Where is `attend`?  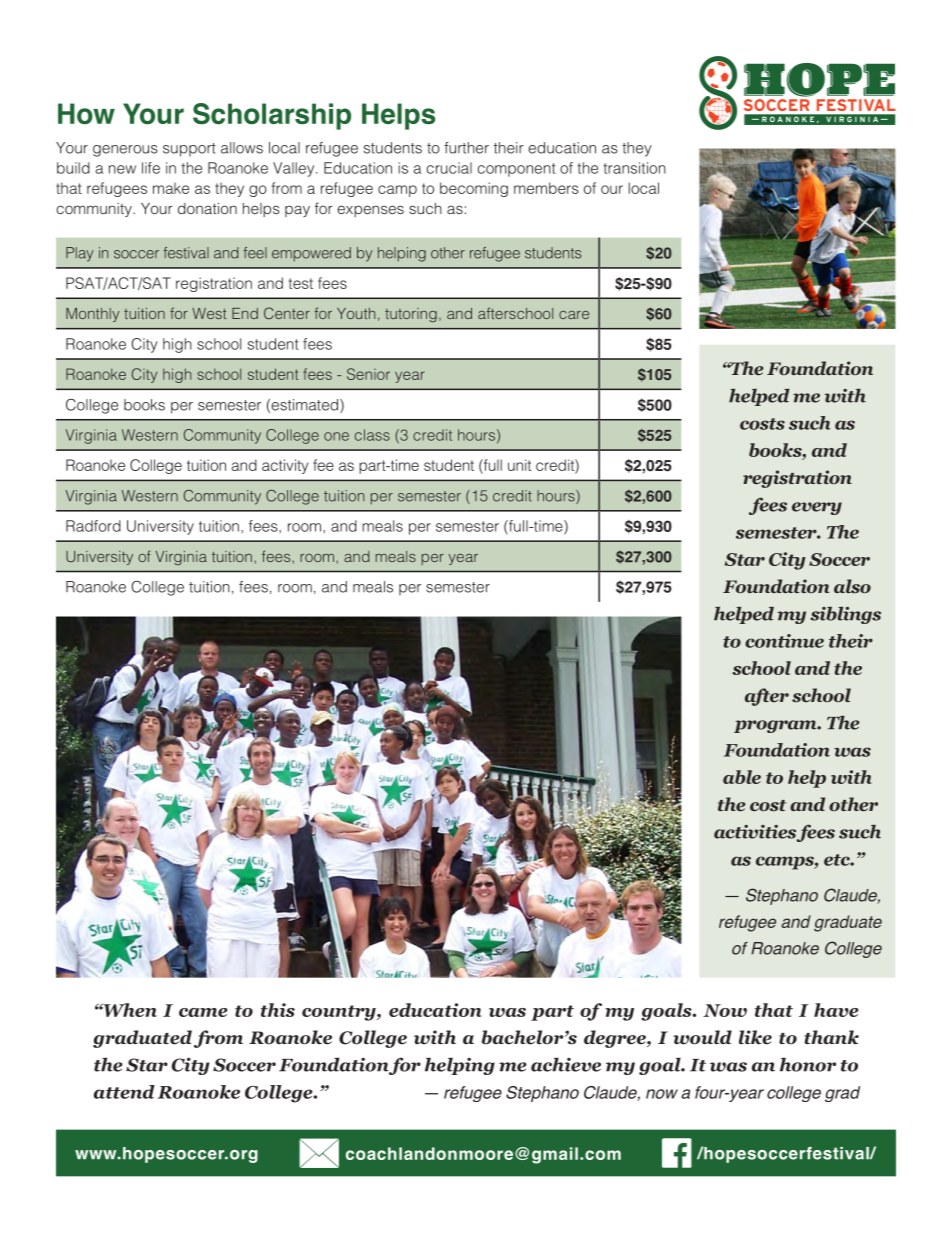 attend is located at coordinates (124, 1092).
